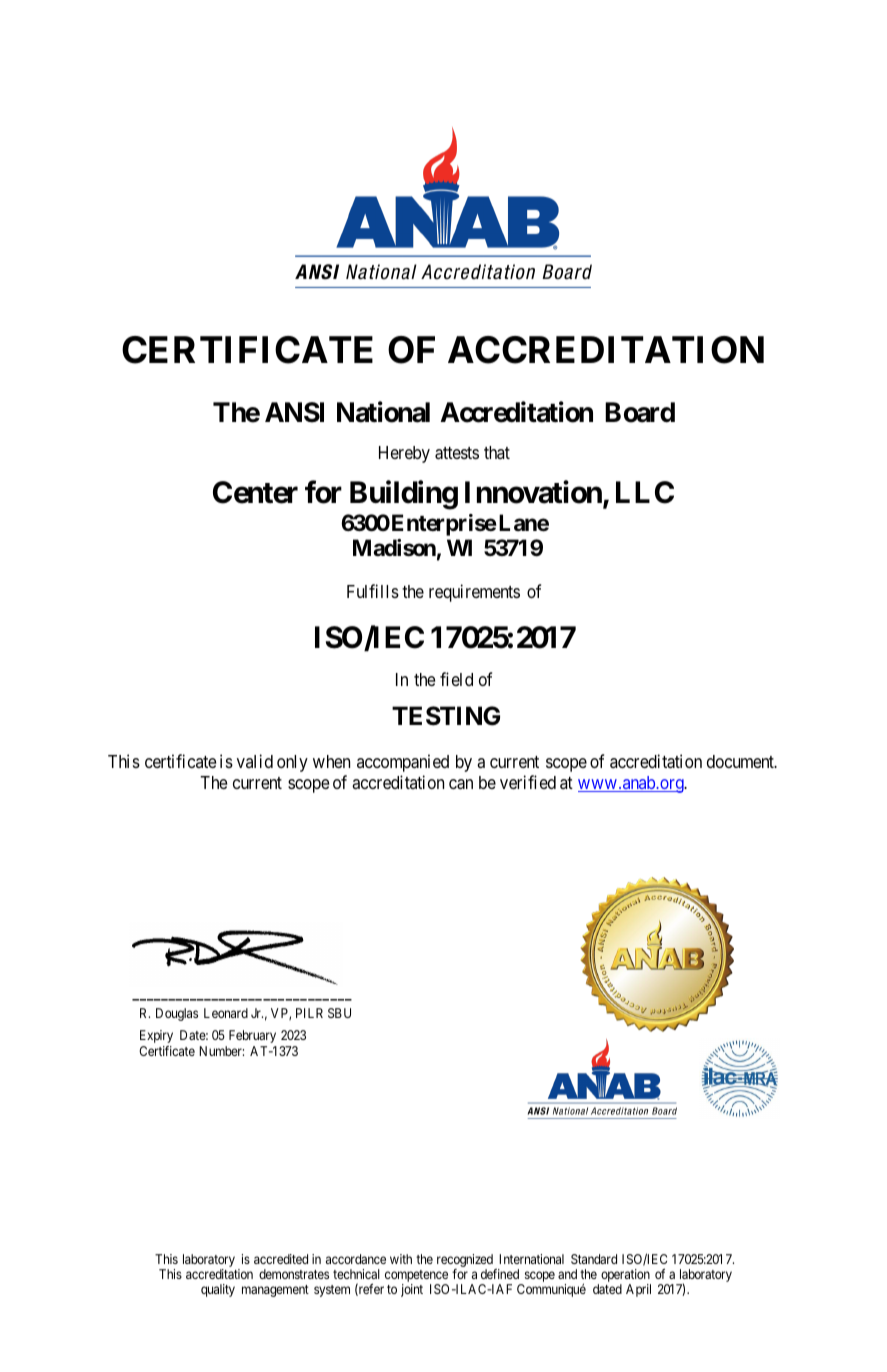  I want to click on attests, so click(457, 453).
